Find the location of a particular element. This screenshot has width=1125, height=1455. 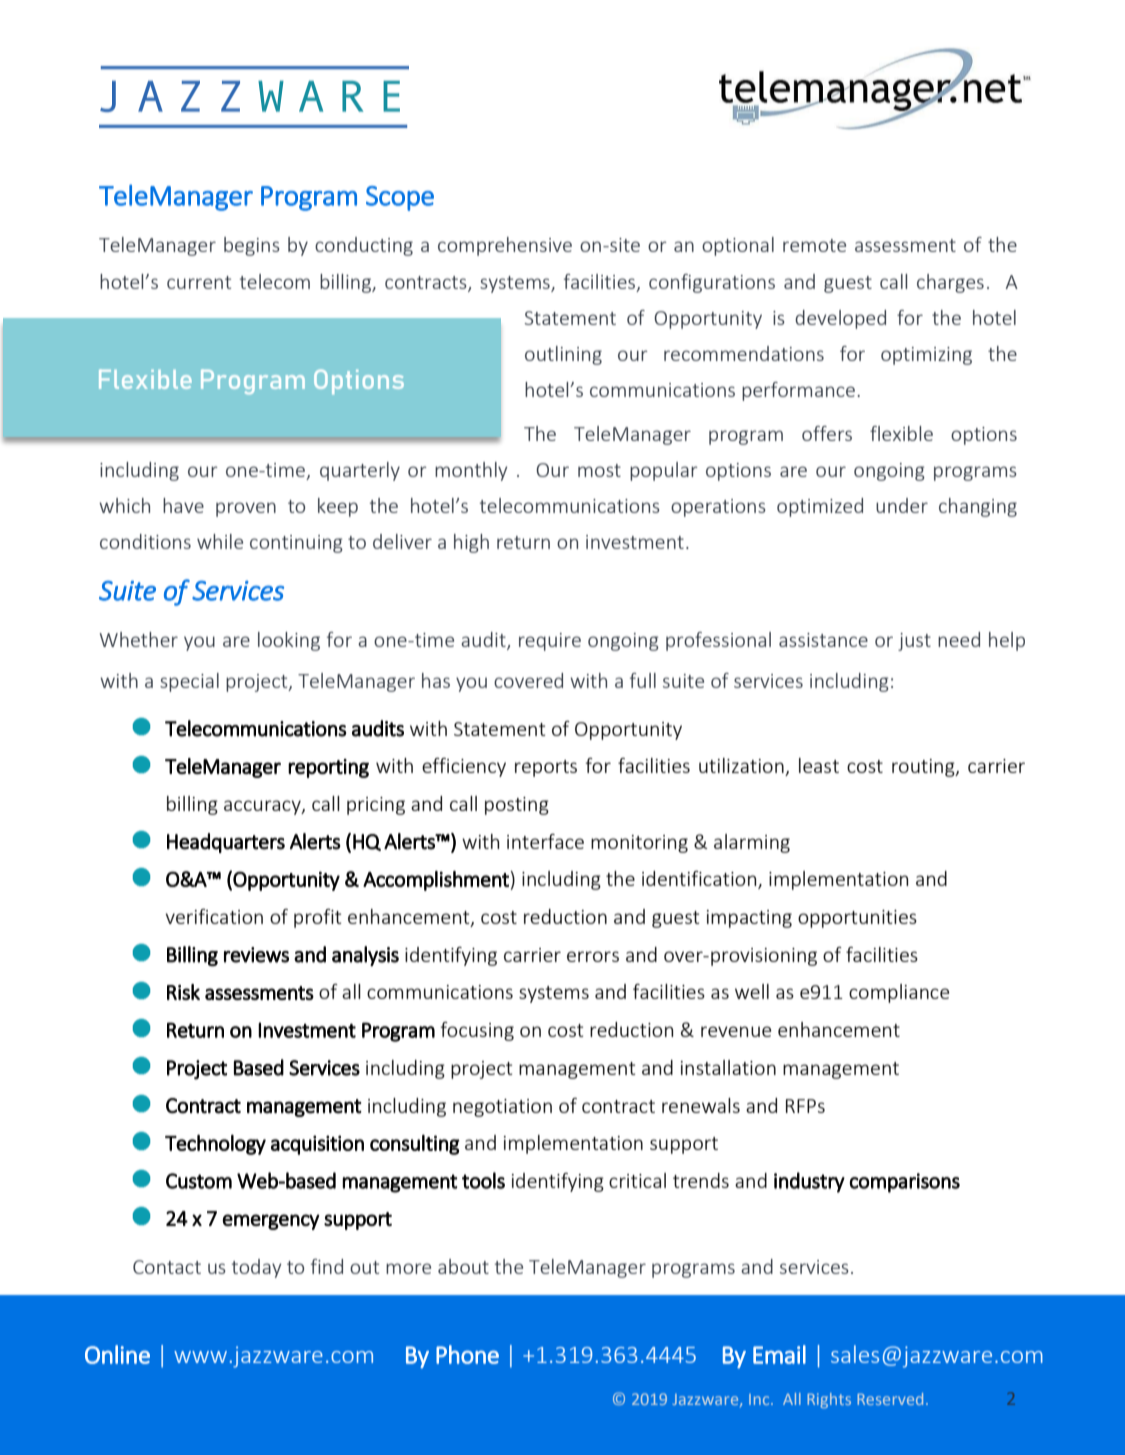

remote is located at coordinates (814, 245).
